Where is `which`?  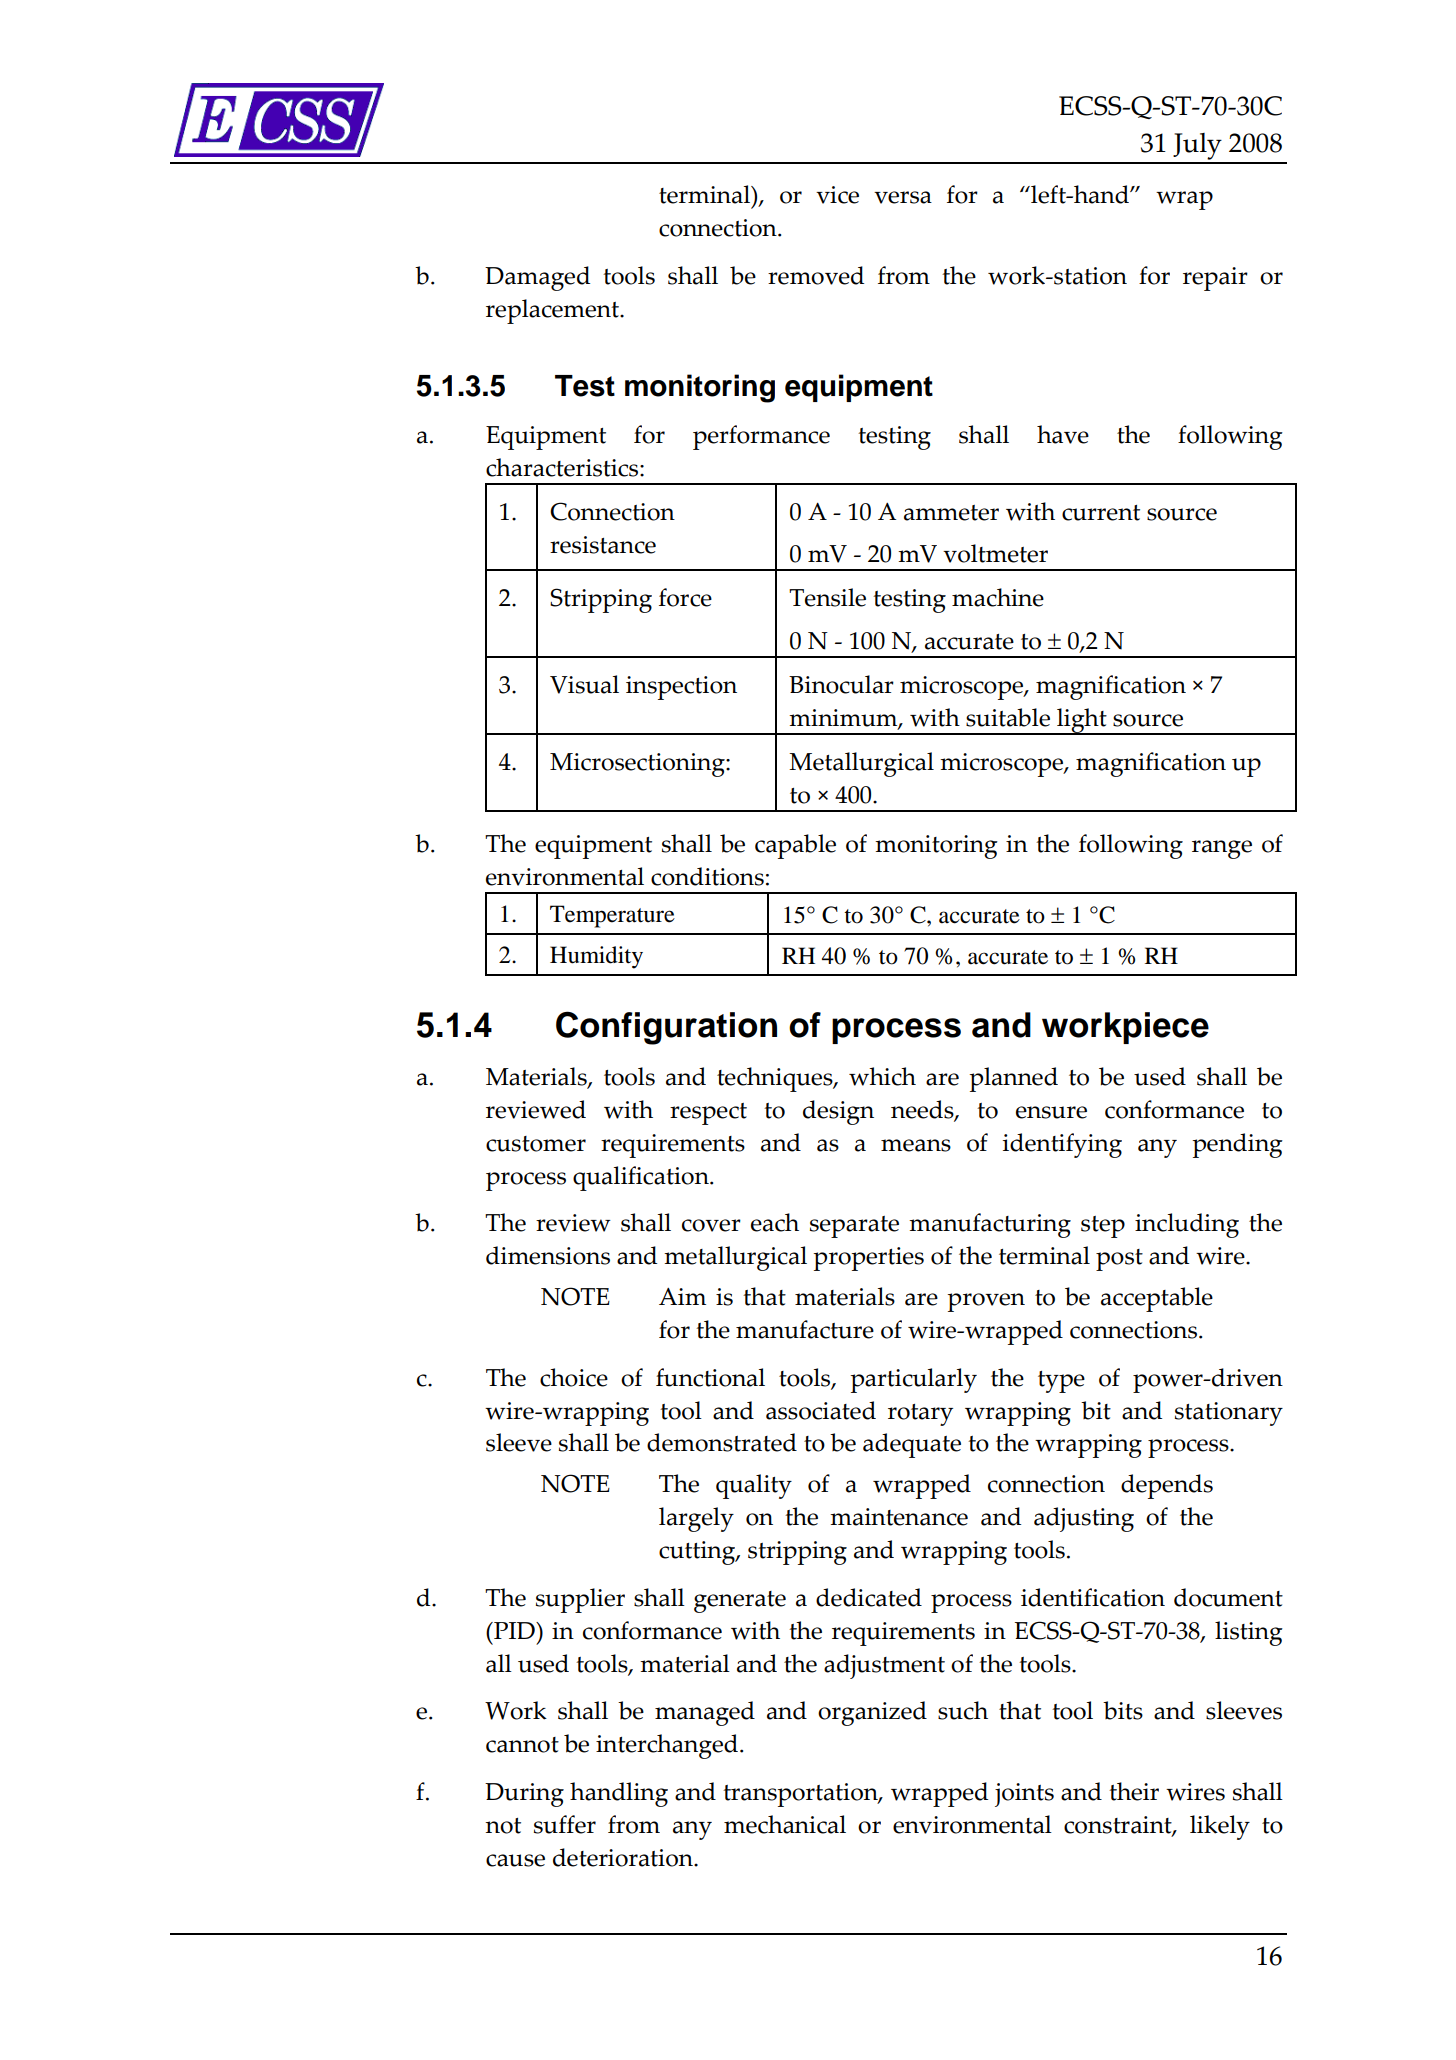 which is located at coordinates (882, 1076).
